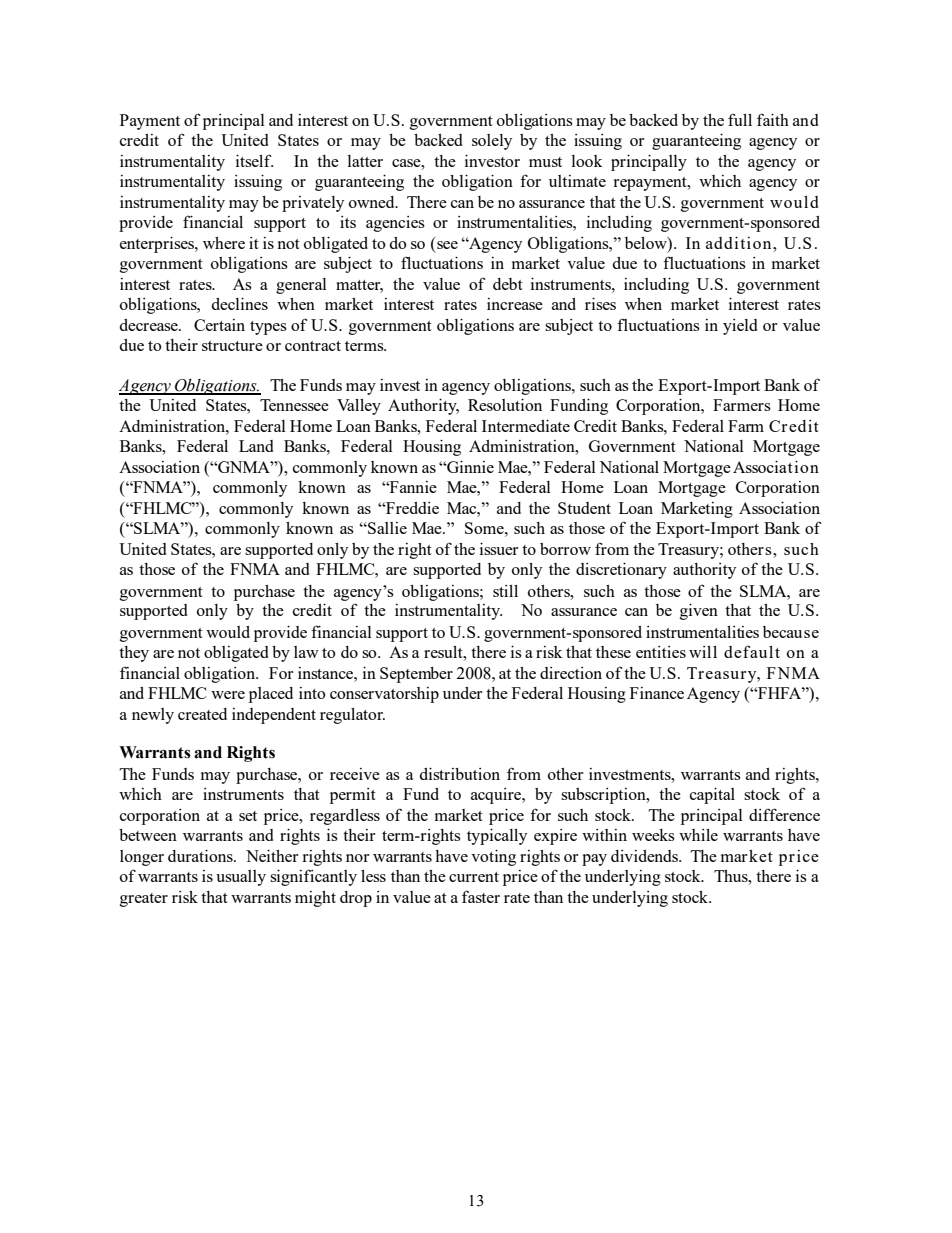  I want to click on itself, so click(254, 160).
